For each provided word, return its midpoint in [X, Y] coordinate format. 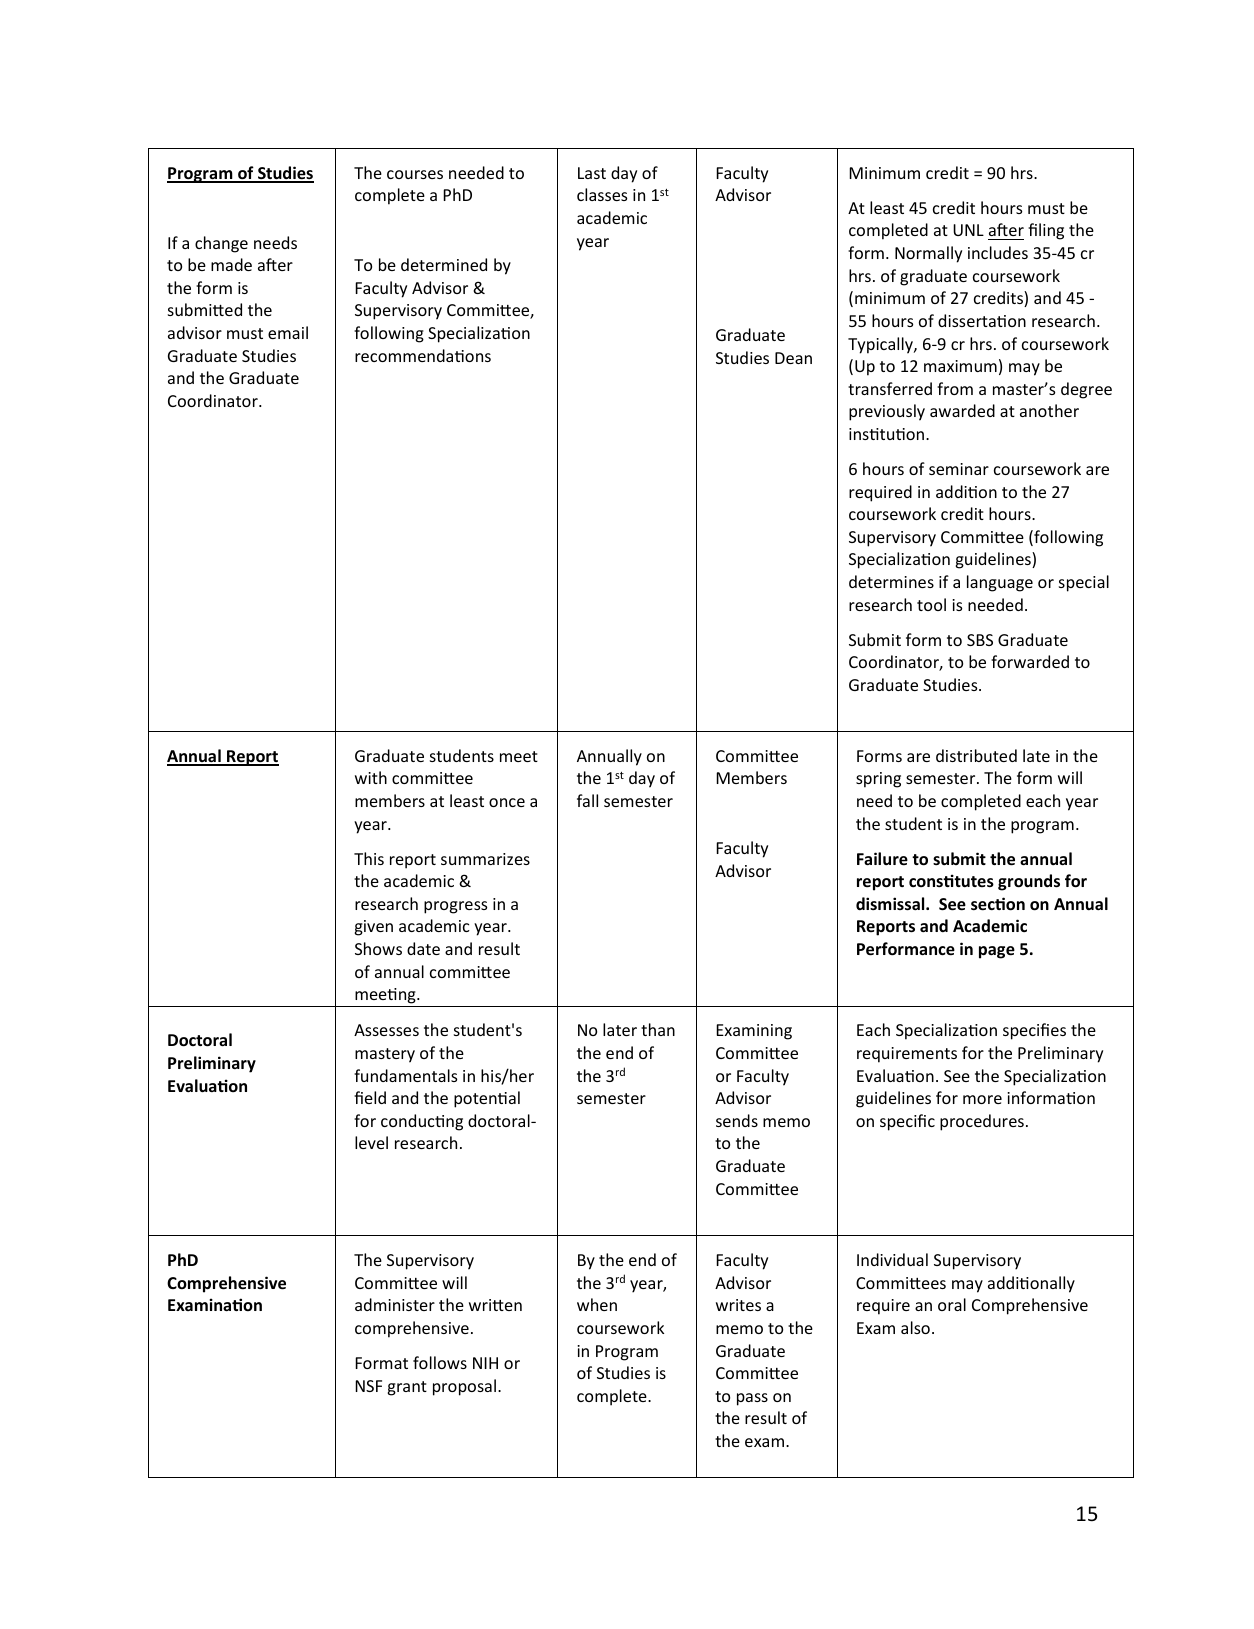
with [371, 777]
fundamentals [405, 1075]
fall [587, 800]
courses [415, 174]
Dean [793, 358]
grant [407, 1388]
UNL [968, 230]
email [288, 332]
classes [602, 194]
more [982, 1099]
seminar [959, 469]
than [658, 1029]
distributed [976, 755]
